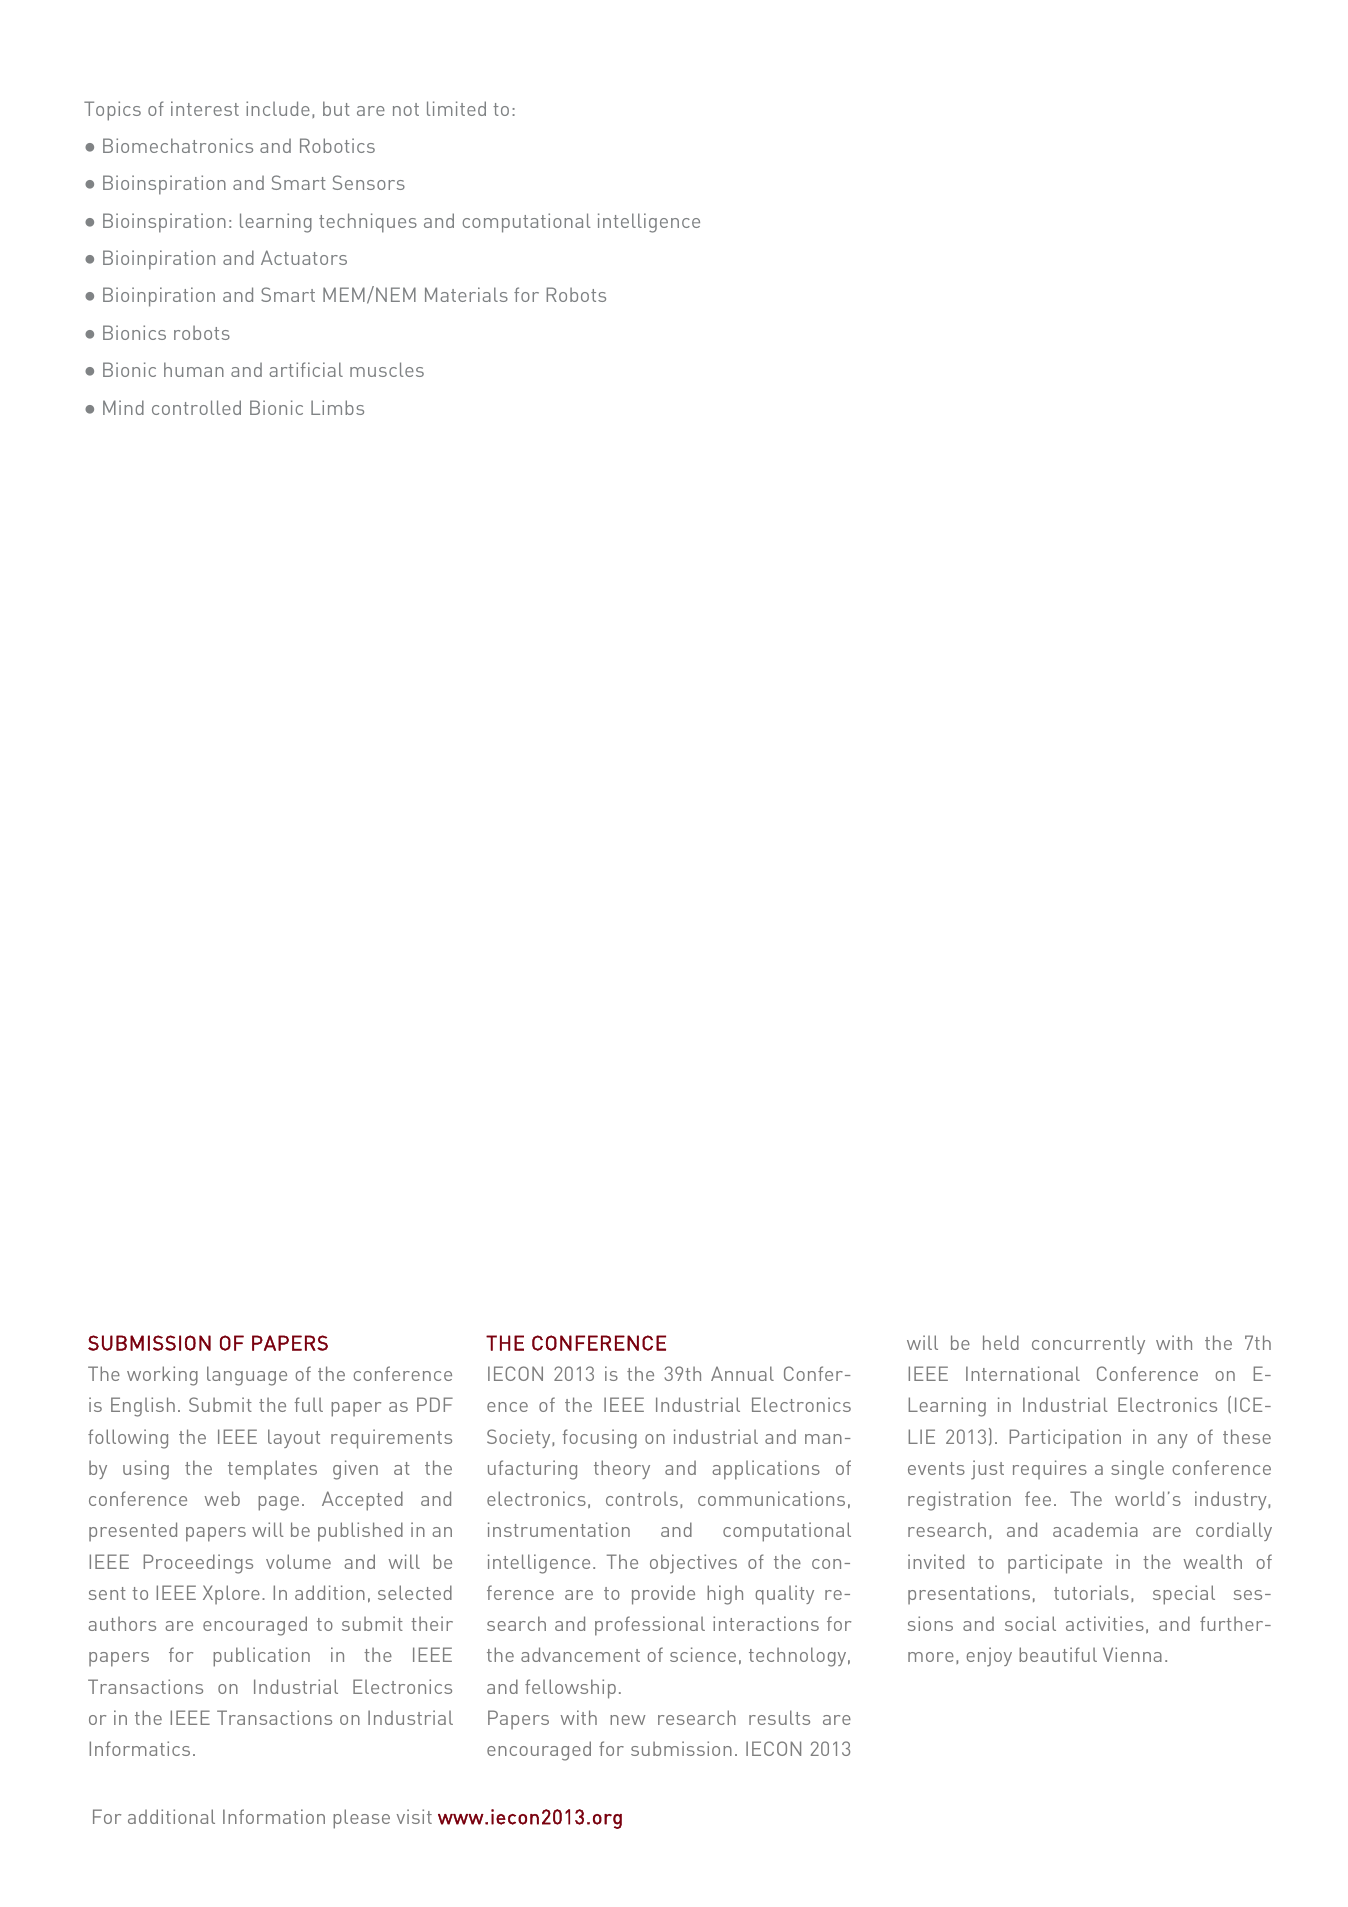 The image size is (1348, 1907). What do you see at coordinates (337, 407) in the screenshot?
I see `Limbs` at bounding box center [337, 407].
